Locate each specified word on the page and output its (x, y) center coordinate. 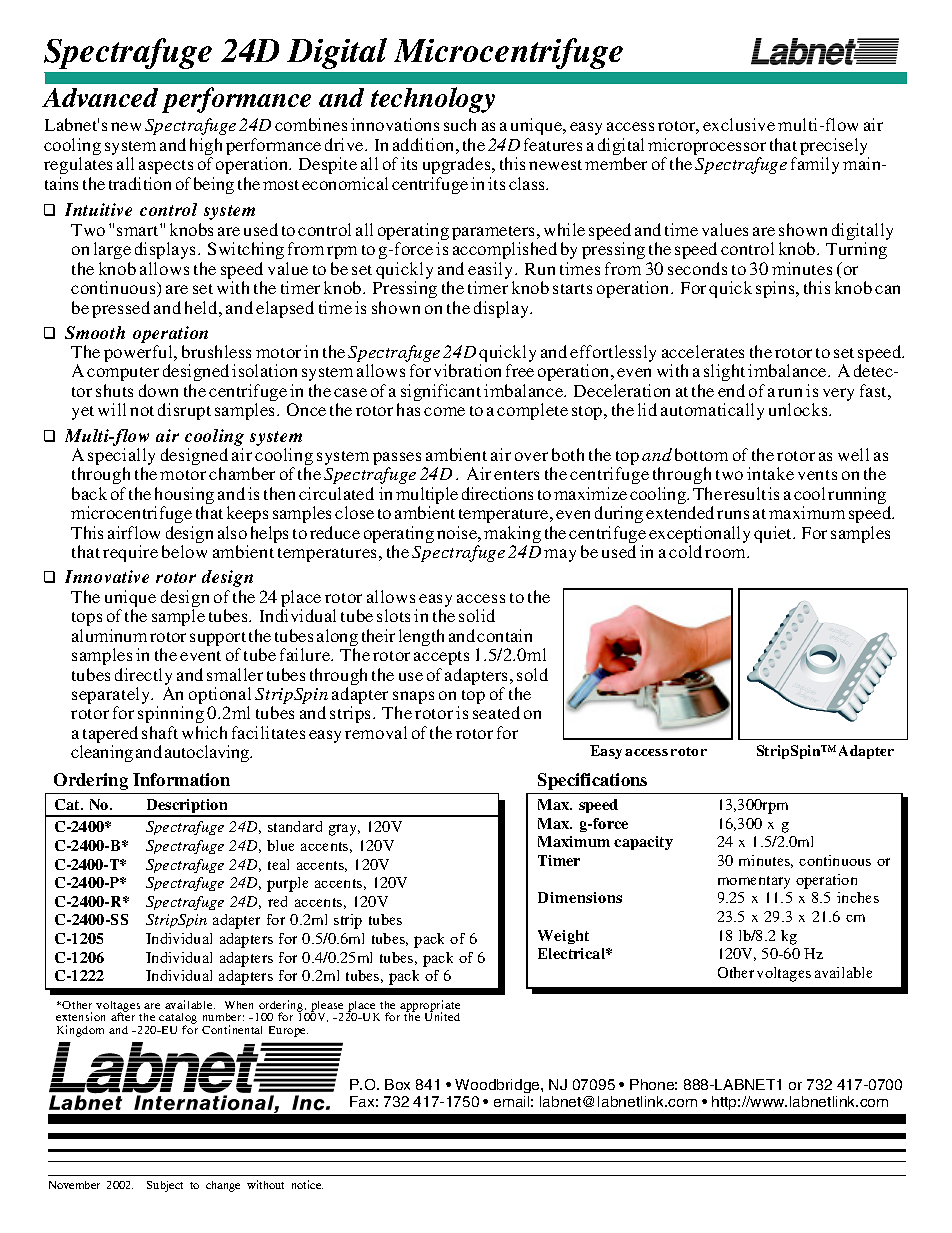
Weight (563, 937)
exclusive (739, 124)
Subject (165, 1186)
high (206, 148)
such (460, 124)
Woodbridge (498, 1086)
